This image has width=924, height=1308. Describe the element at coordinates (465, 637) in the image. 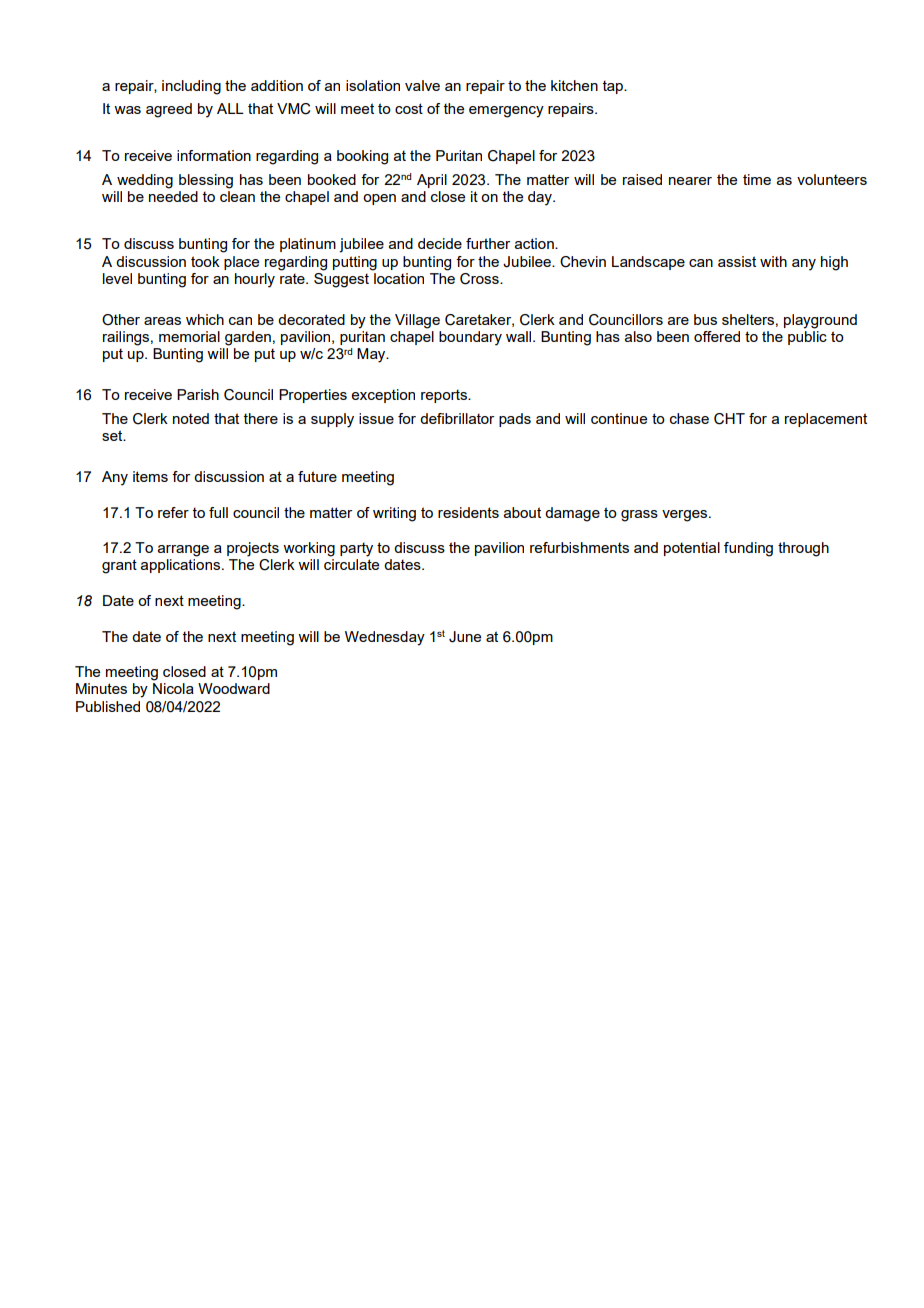

I see `June` at that location.
